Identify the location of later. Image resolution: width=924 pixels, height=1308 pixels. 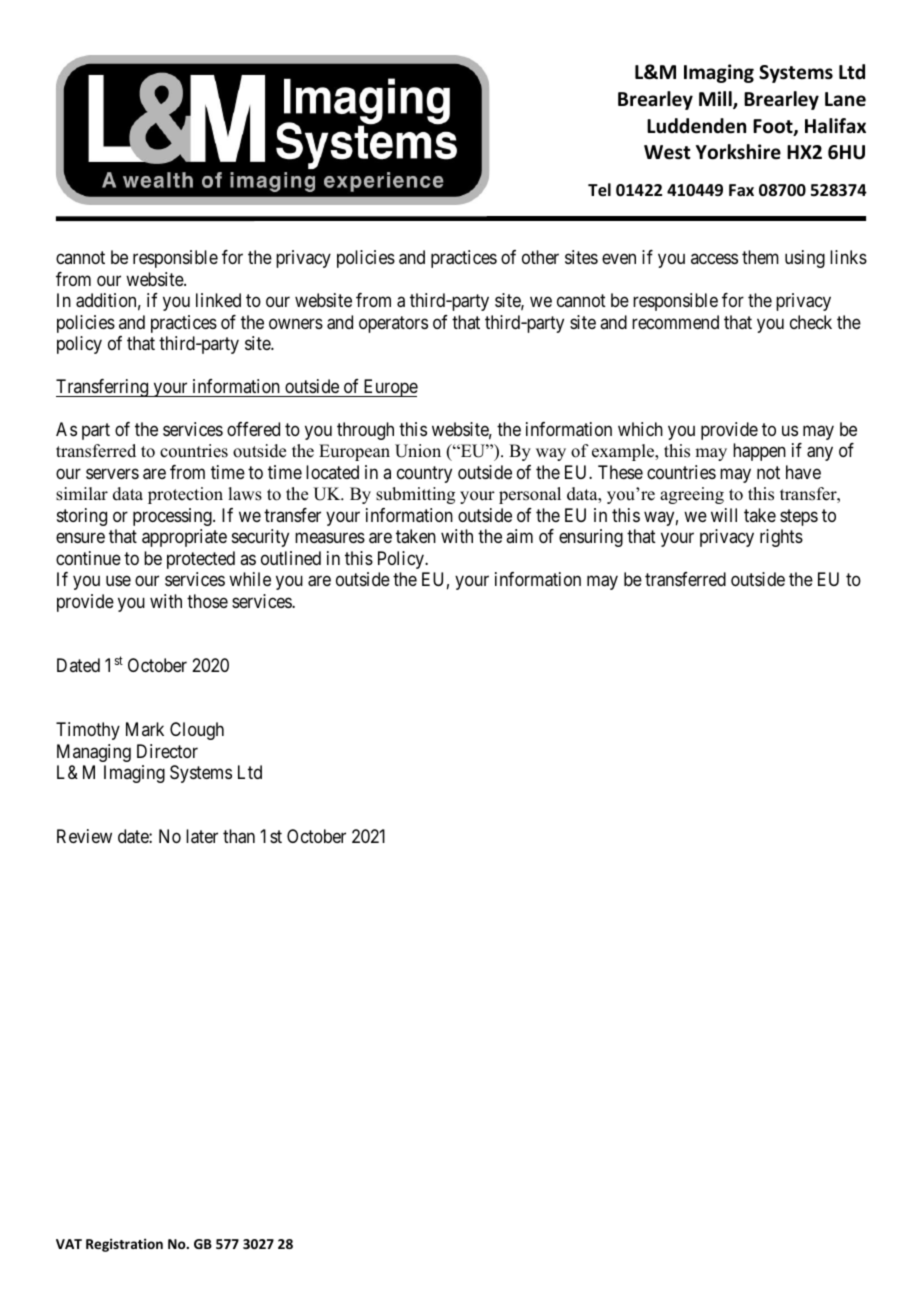
(202, 836).
